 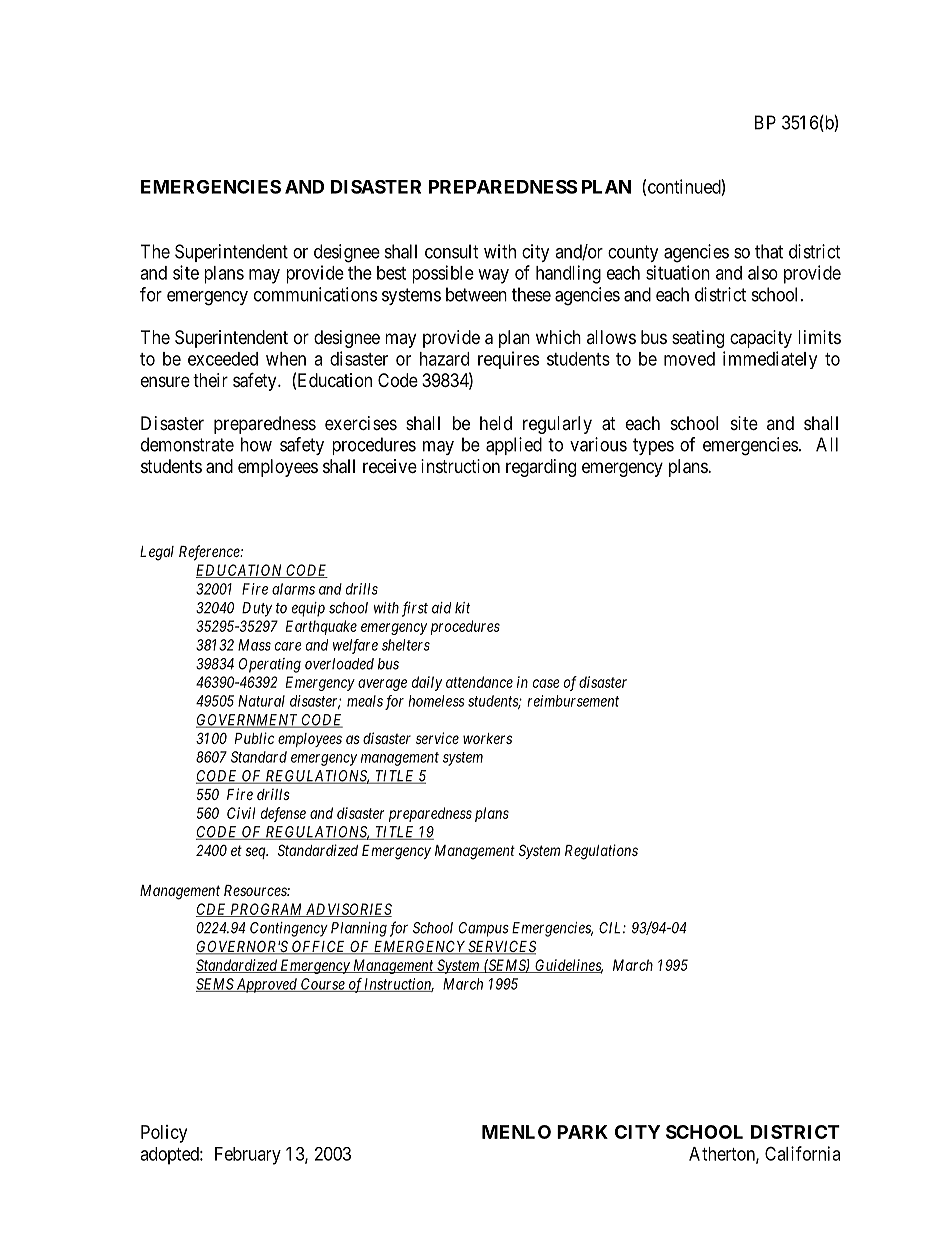 I want to click on also, so click(x=763, y=273).
